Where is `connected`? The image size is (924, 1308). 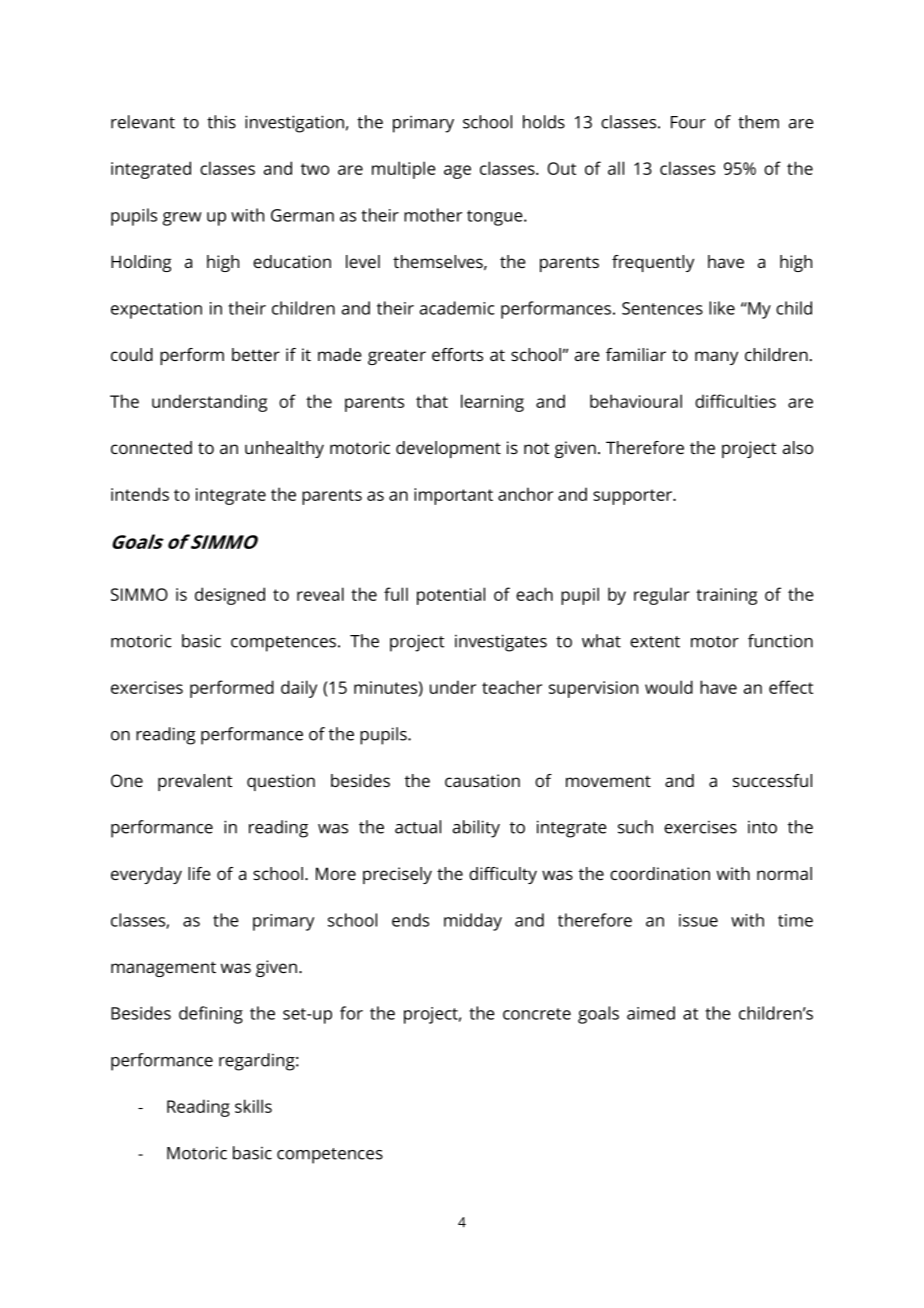
connected is located at coordinates (151, 447).
